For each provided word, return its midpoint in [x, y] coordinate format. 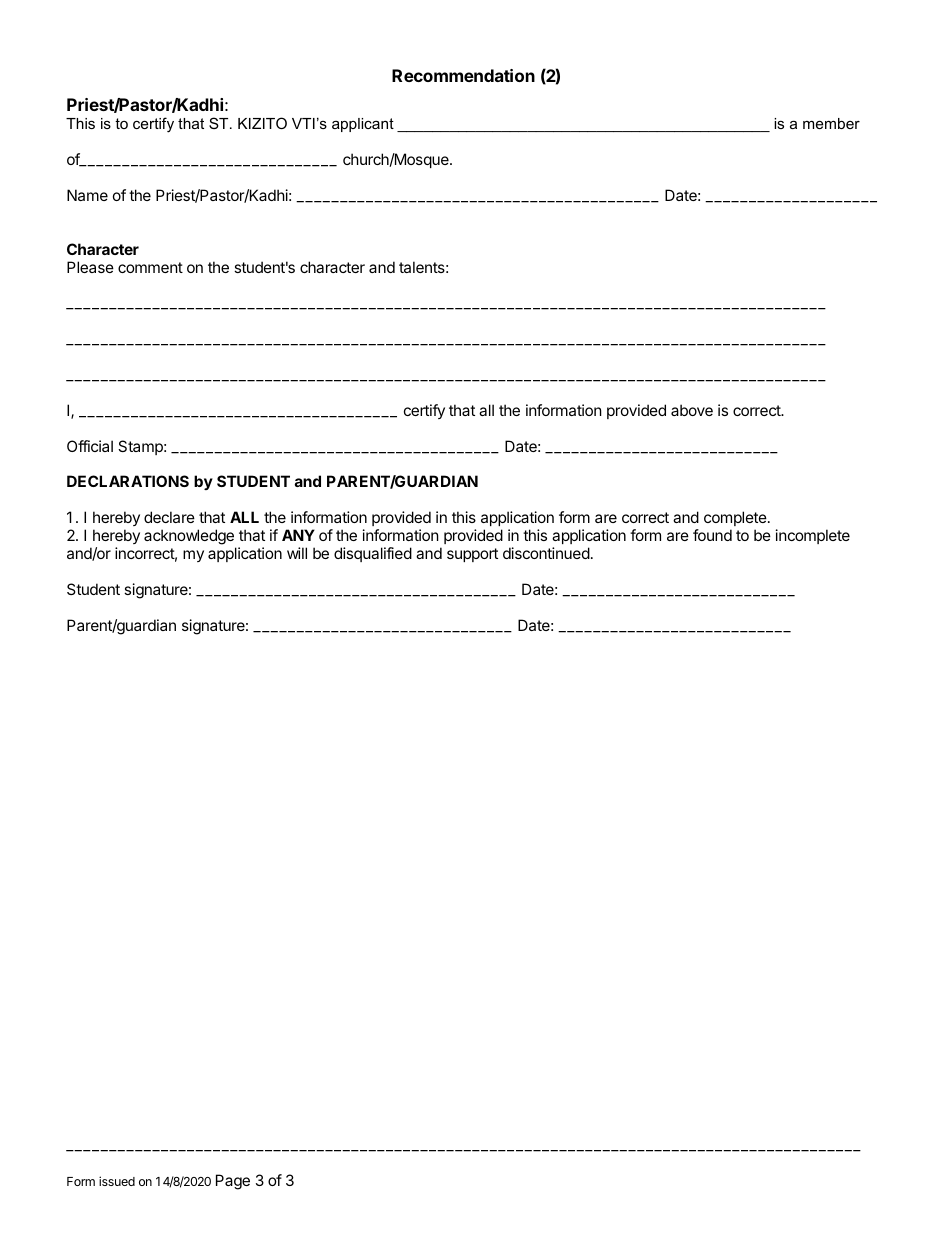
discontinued [546, 553]
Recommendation [463, 75]
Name [87, 195]
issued [117, 1181]
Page [233, 1182]
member [831, 123]
